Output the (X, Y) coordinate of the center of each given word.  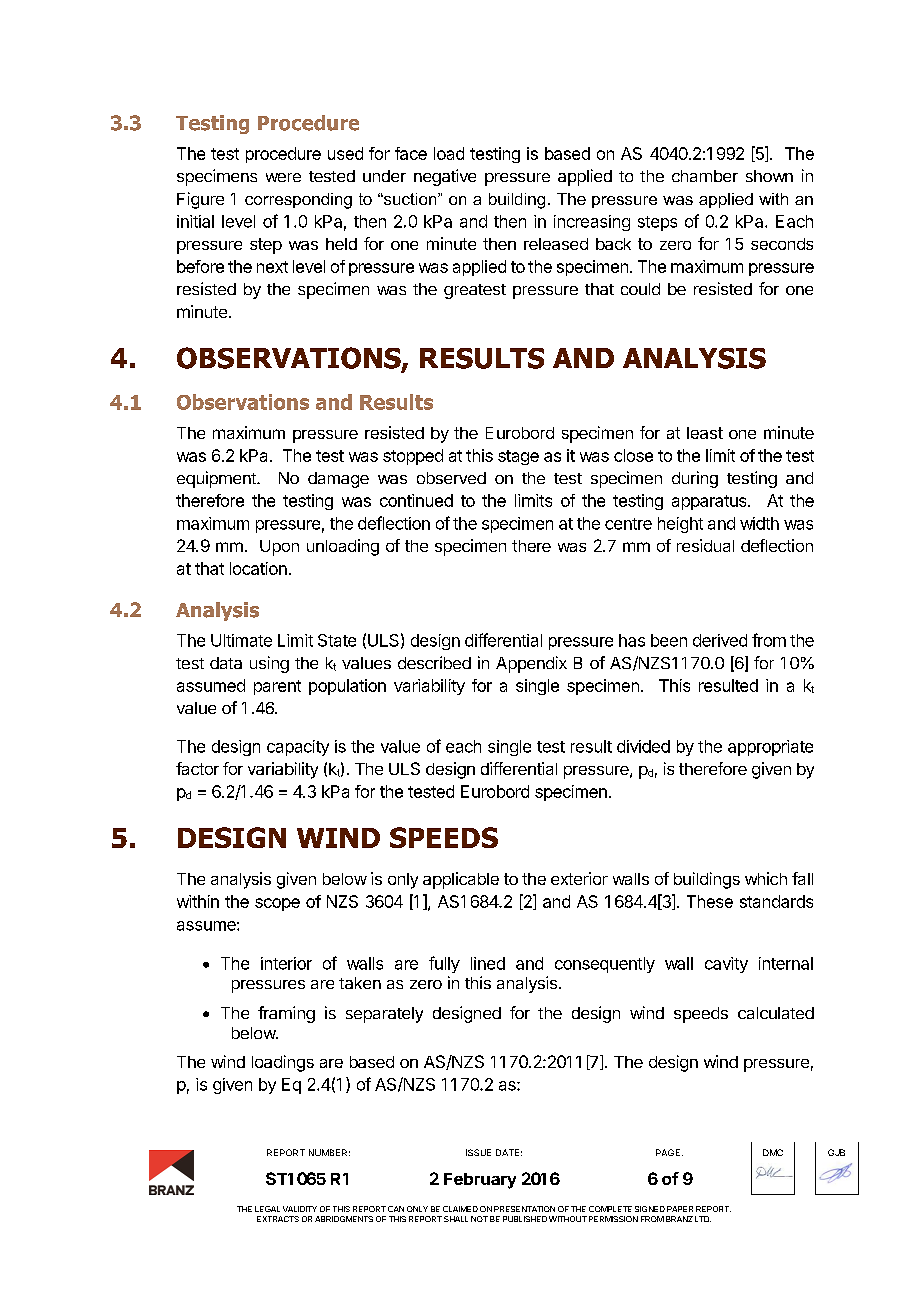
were (283, 177)
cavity (726, 965)
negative (445, 177)
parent (277, 687)
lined (488, 963)
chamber (705, 176)
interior (286, 963)
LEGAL (267, 1209)
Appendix (531, 664)
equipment (217, 479)
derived (720, 640)
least (705, 433)
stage (518, 457)
